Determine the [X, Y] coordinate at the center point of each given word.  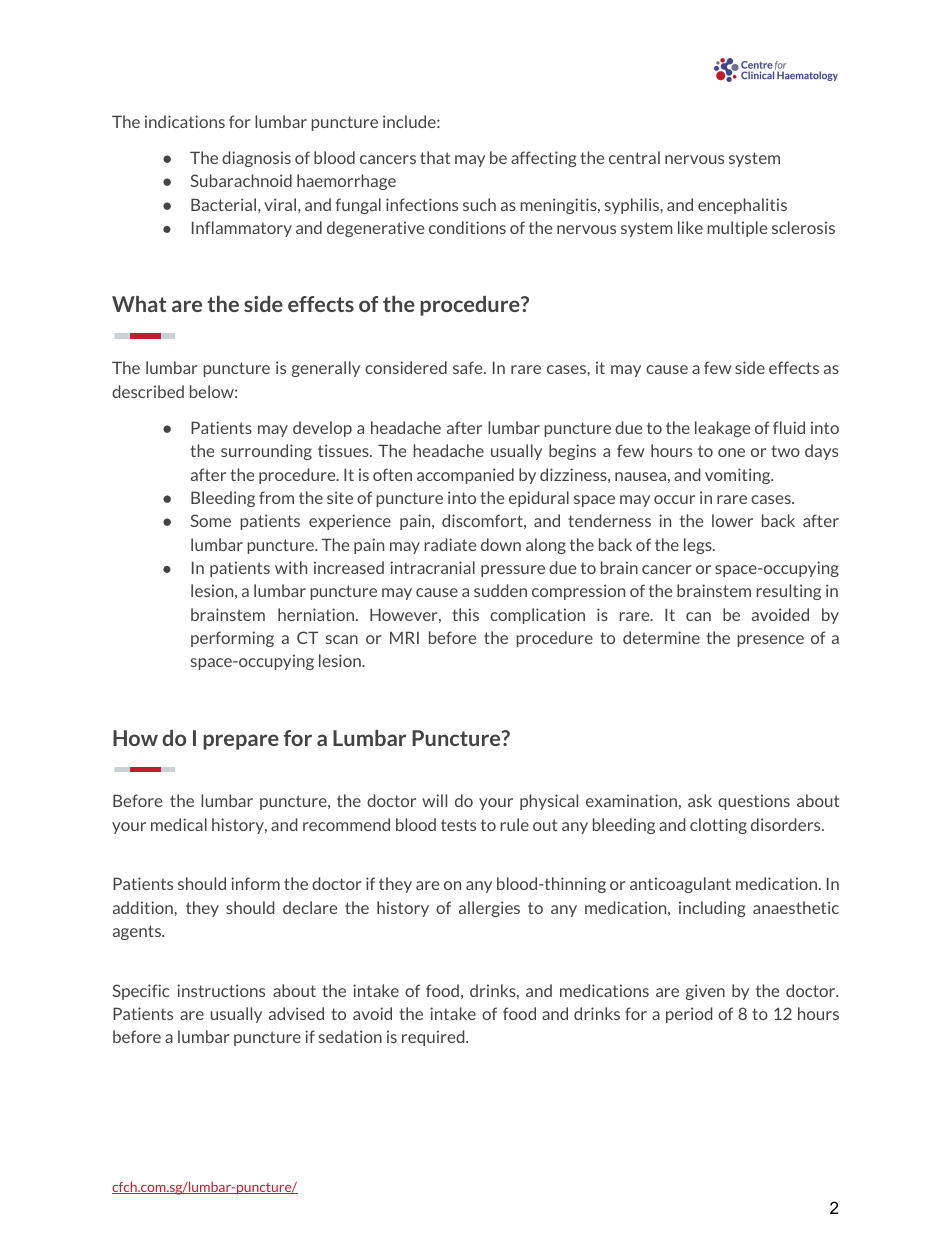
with [291, 567]
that [435, 157]
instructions [221, 990]
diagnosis [256, 159]
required [434, 1038]
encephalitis [742, 206]
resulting [788, 592]
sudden [500, 590]
